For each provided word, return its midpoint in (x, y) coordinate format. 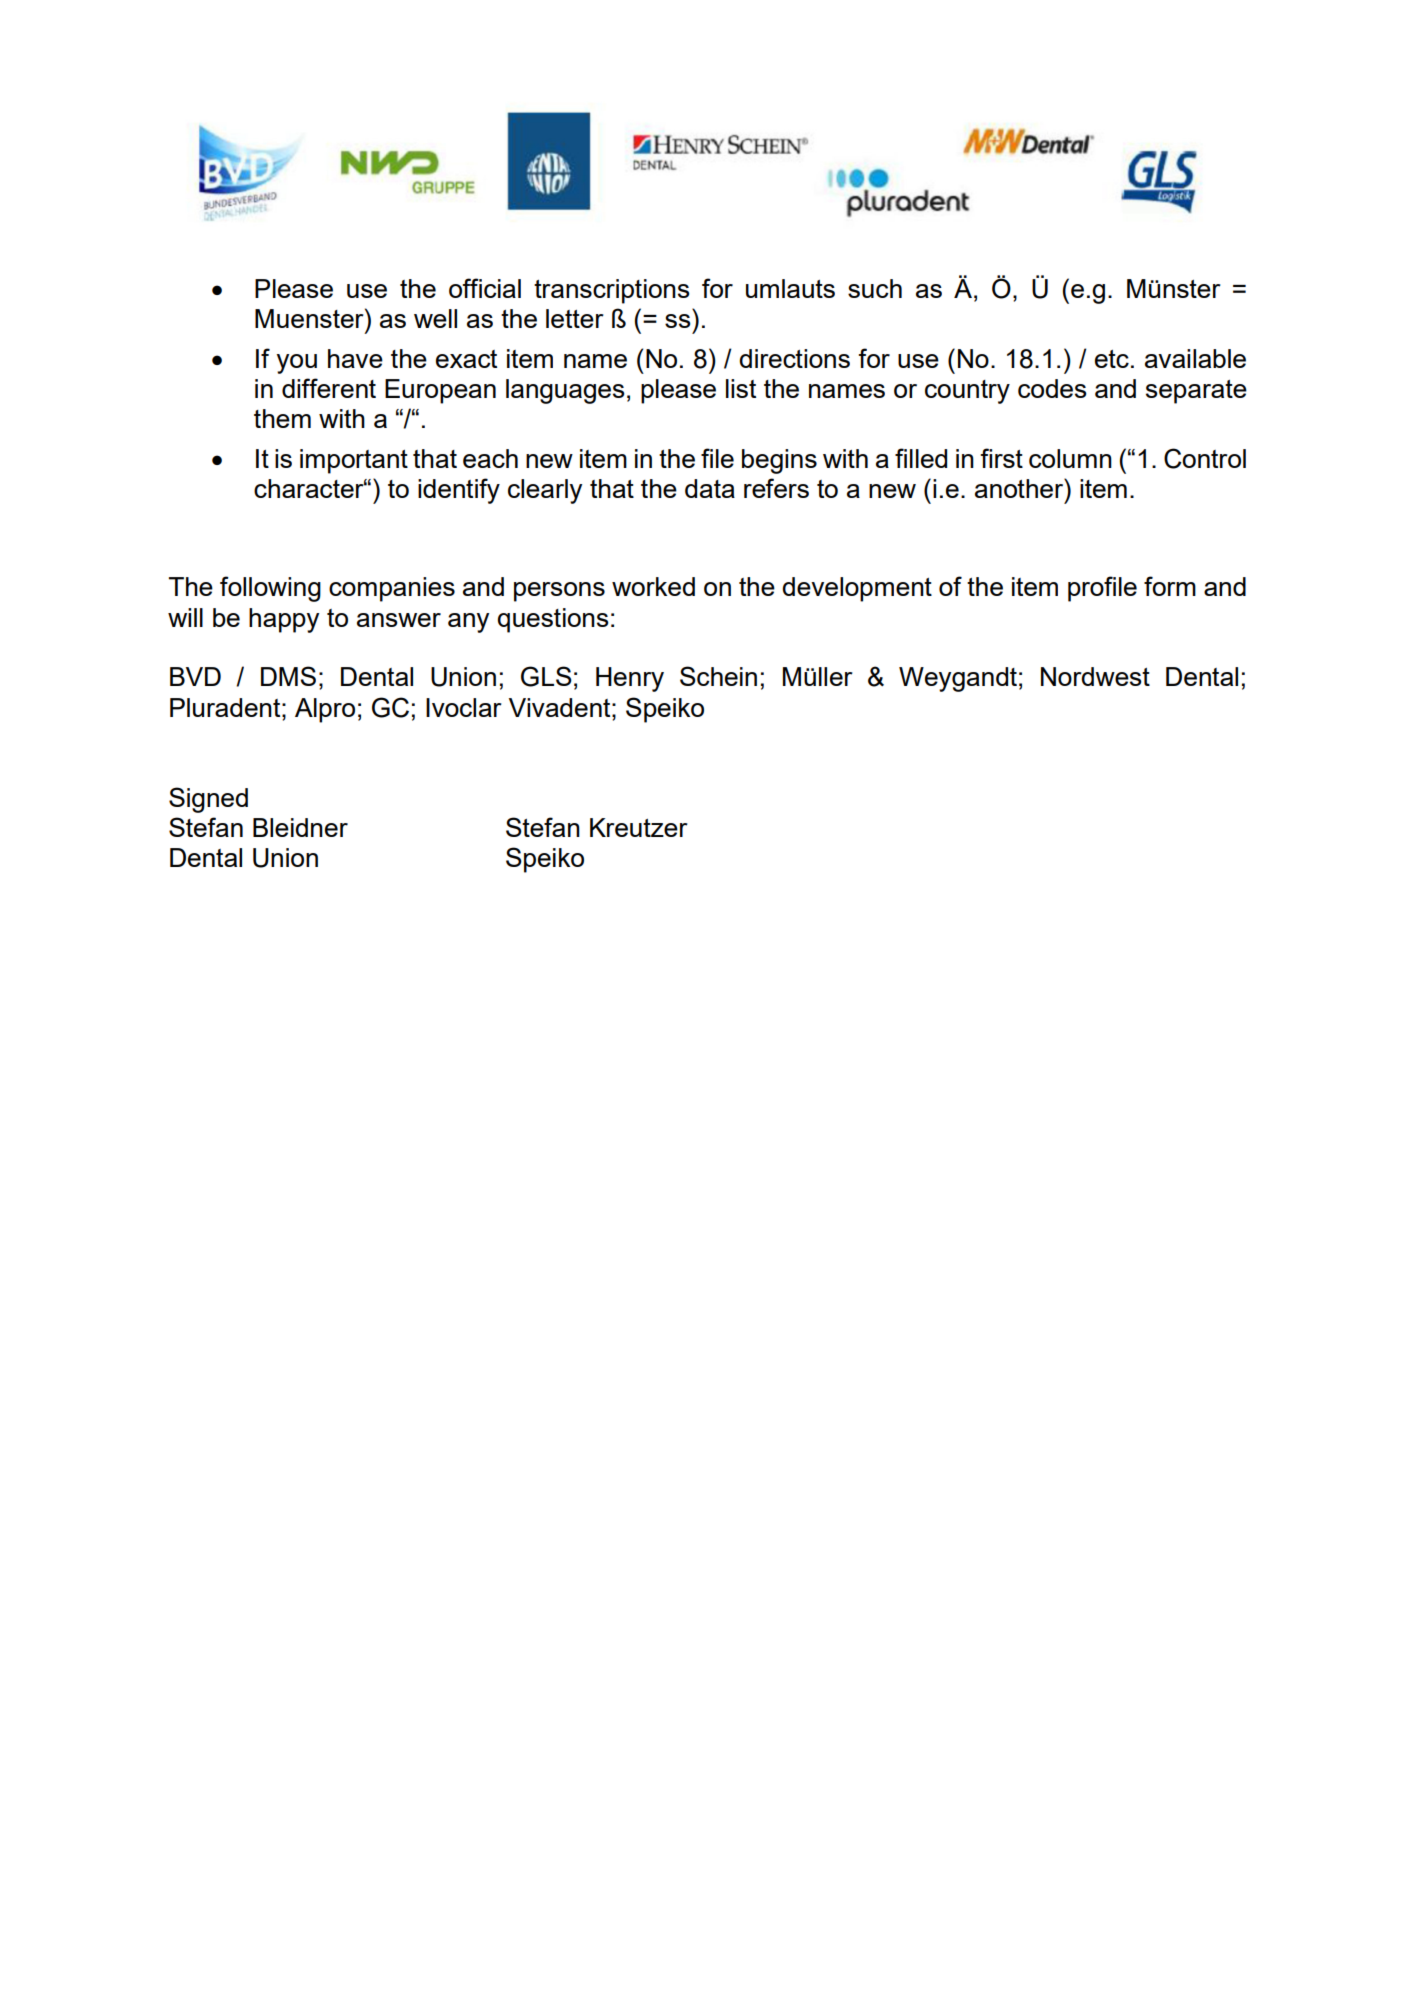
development (857, 589)
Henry (630, 679)
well (435, 318)
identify (459, 491)
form (1170, 586)
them (282, 418)
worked (653, 586)
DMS (288, 676)
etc (1112, 359)
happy (284, 620)
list (741, 388)
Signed (208, 800)
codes (1052, 388)
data (710, 488)
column (1070, 458)
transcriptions (612, 291)
